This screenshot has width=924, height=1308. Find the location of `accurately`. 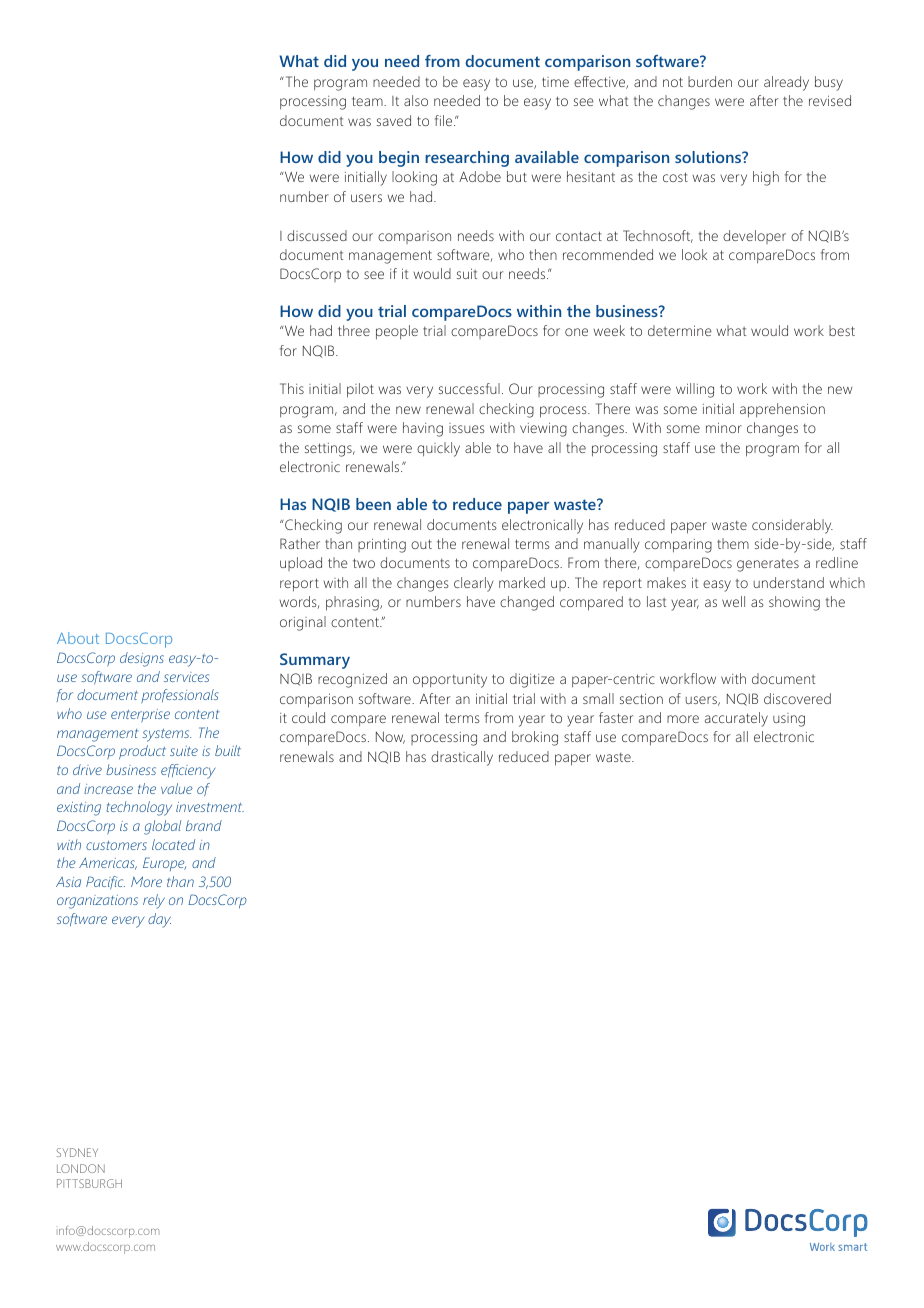

accurately is located at coordinates (736, 719).
